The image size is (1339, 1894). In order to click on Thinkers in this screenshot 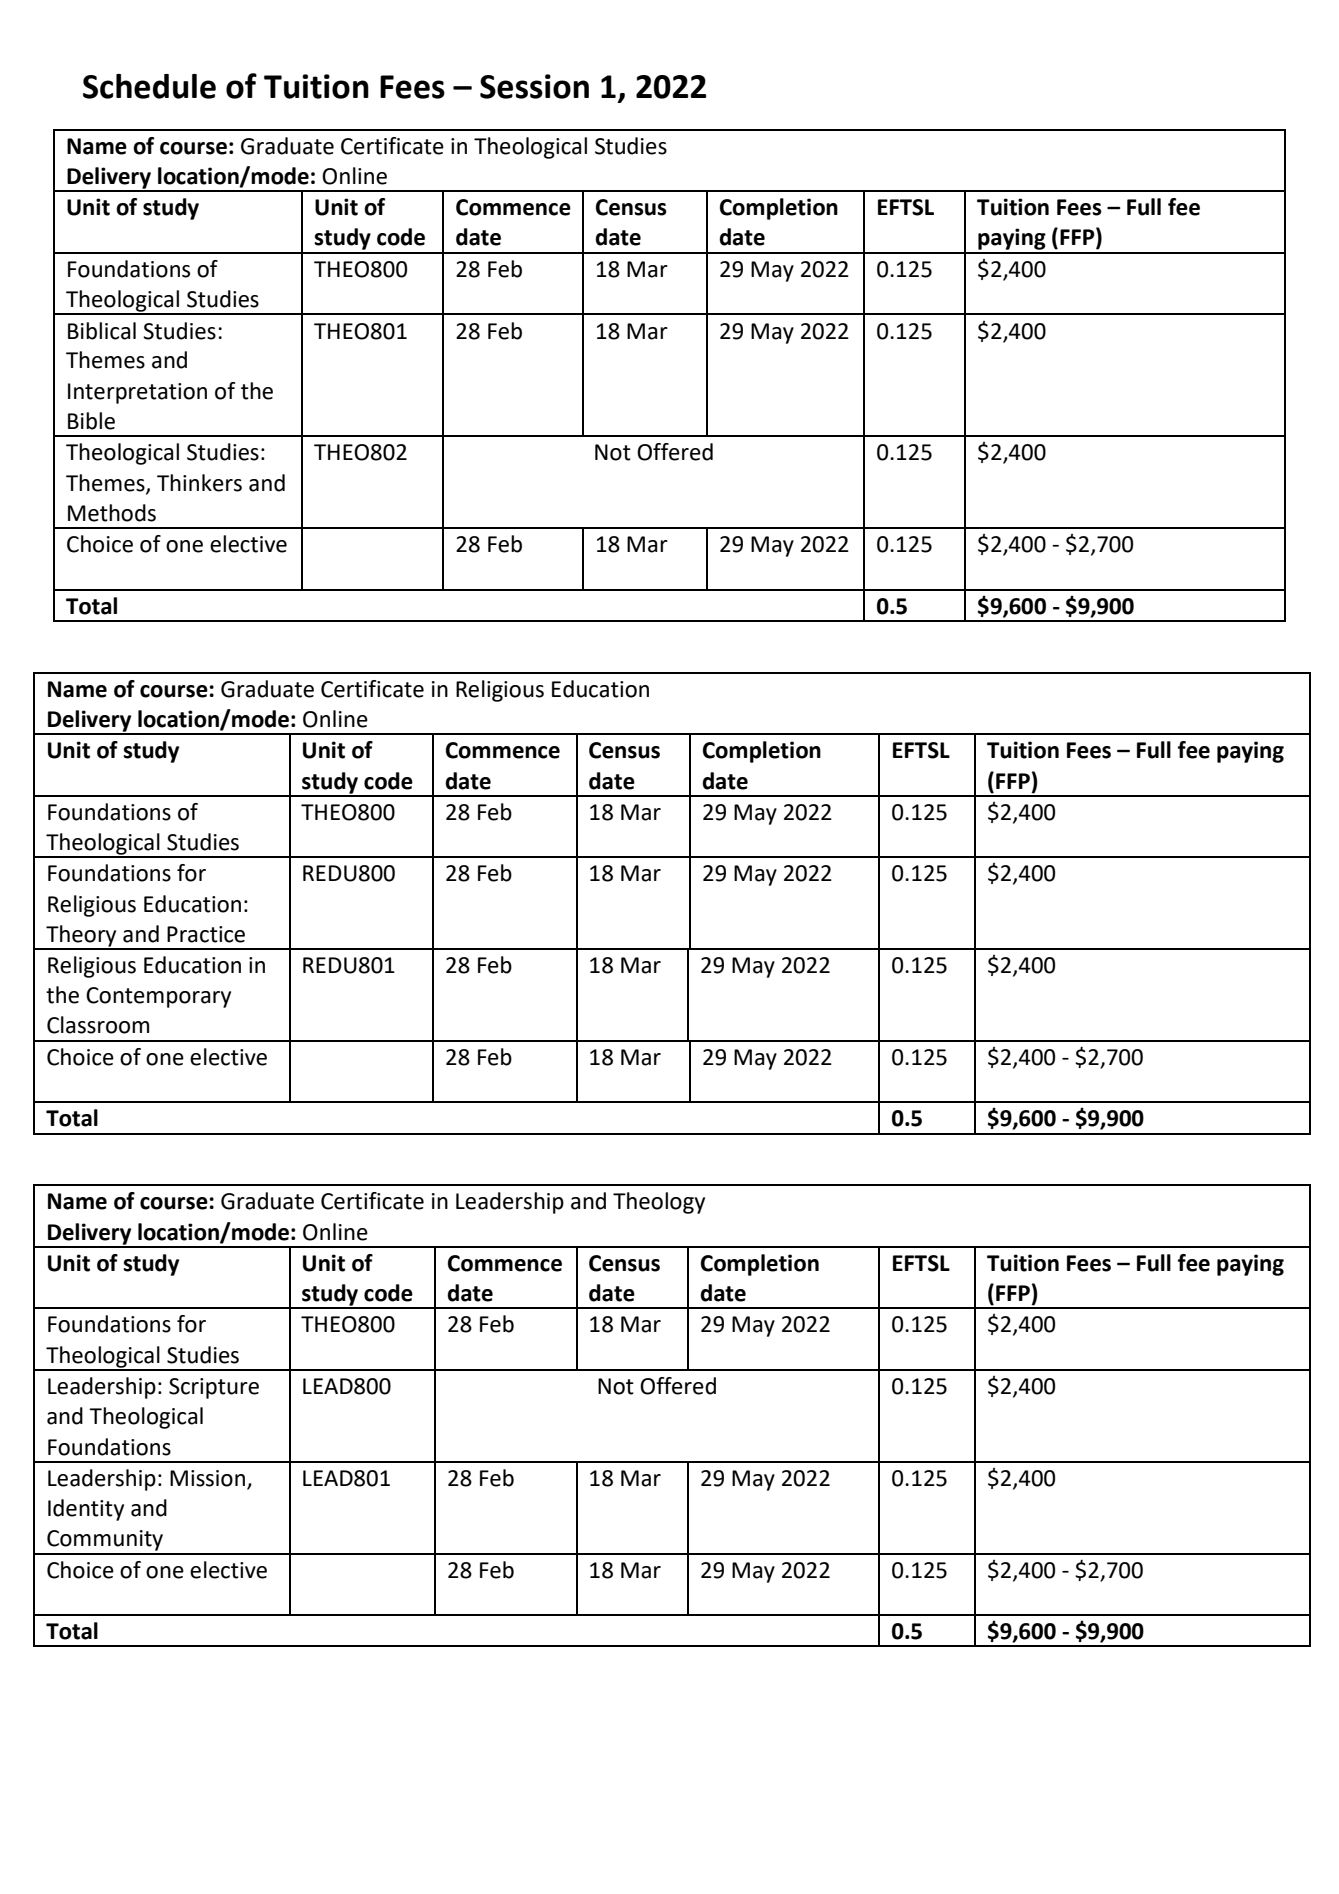, I will do `click(199, 483)`.
